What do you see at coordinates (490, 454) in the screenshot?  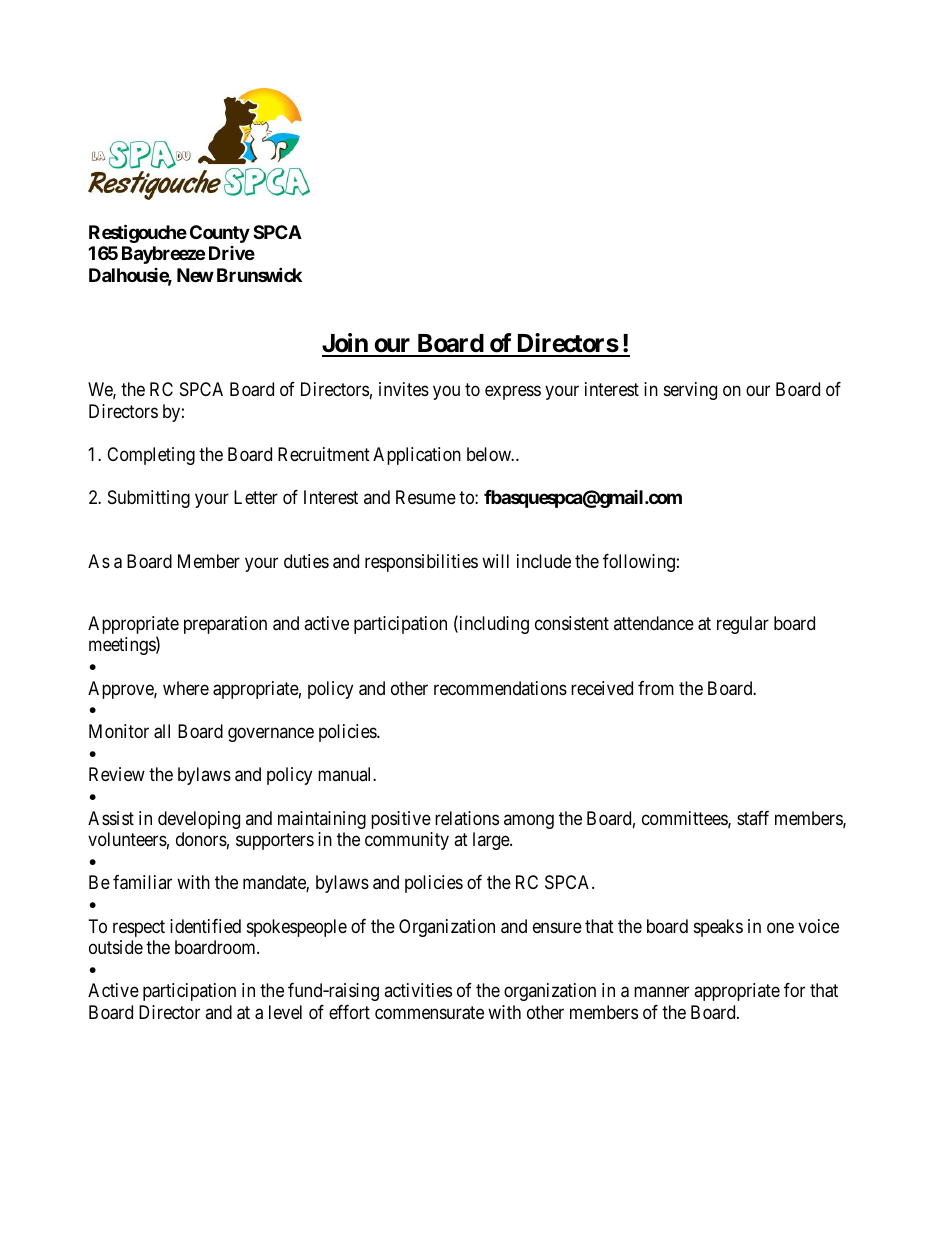 I see `below` at bounding box center [490, 454].
